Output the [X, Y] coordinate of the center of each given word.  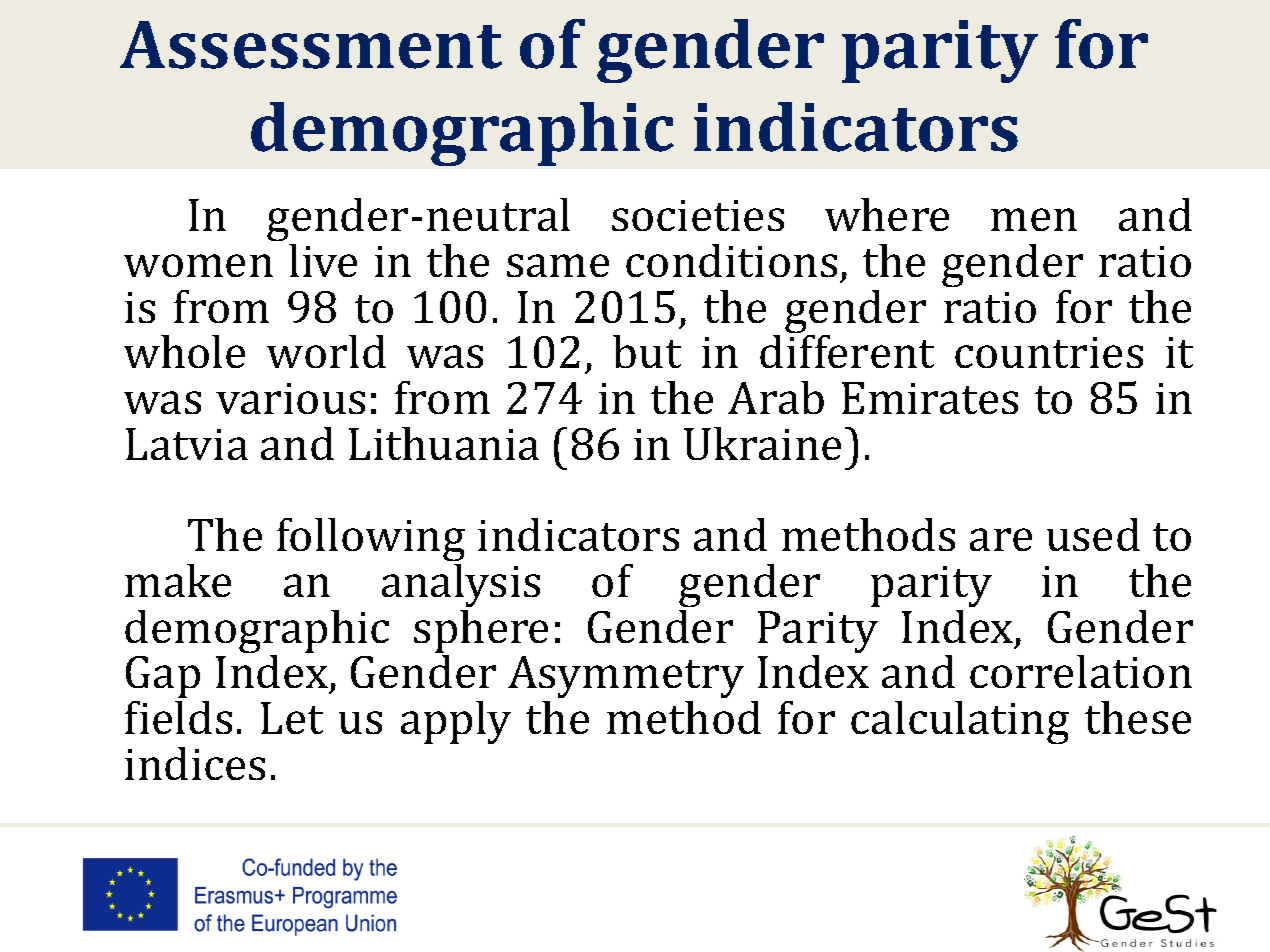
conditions [731, 260]
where [887, 214]
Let [292, 718]
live [323, 260]
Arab [776, 397]
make [178, 580]
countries [1049, 352]
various [290, 398]
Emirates [930, 398]
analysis [461, 585]
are [1001, 539]
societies [698, 215]
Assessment [311, 45]
